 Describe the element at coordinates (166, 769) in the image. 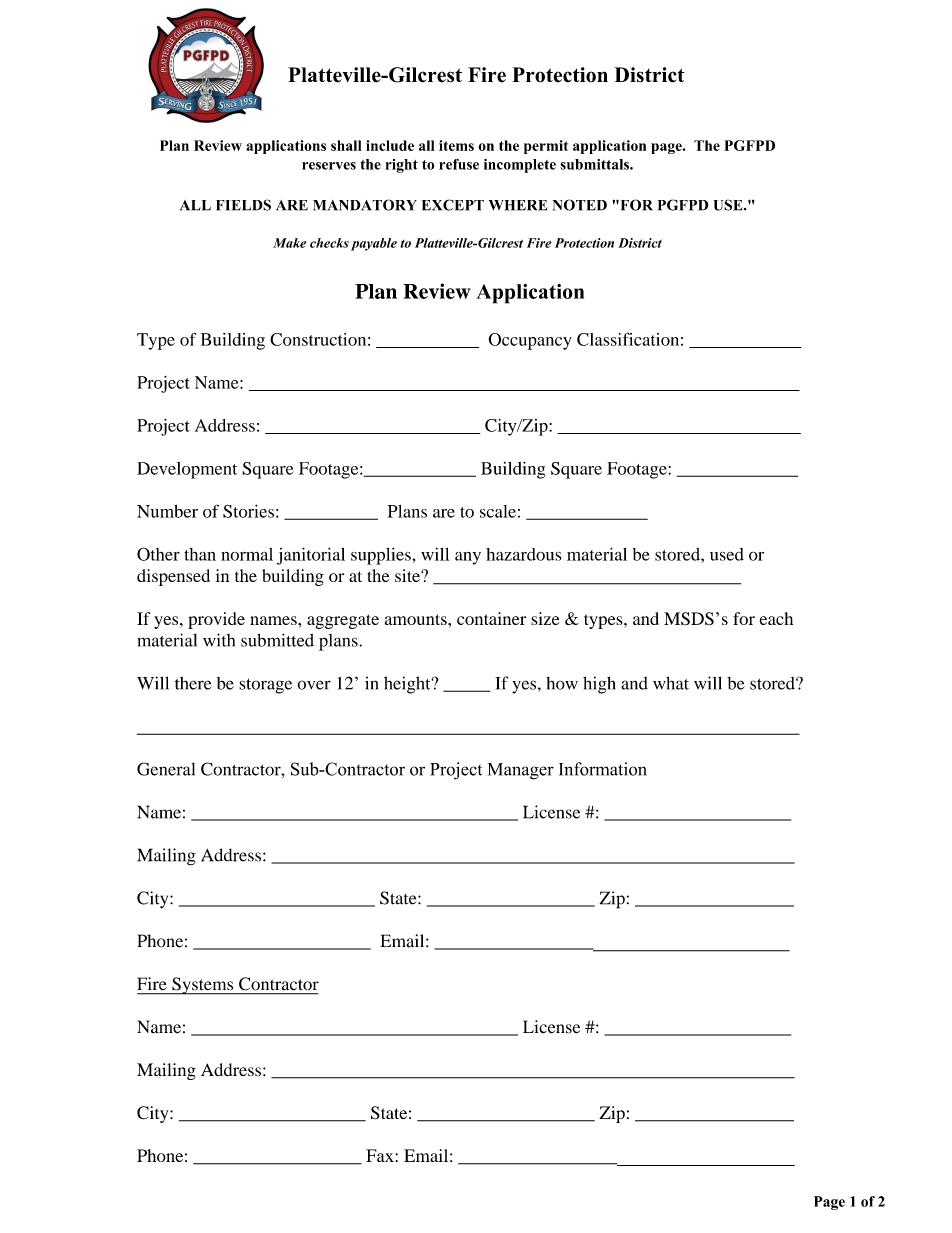

I see `General` at that location.
